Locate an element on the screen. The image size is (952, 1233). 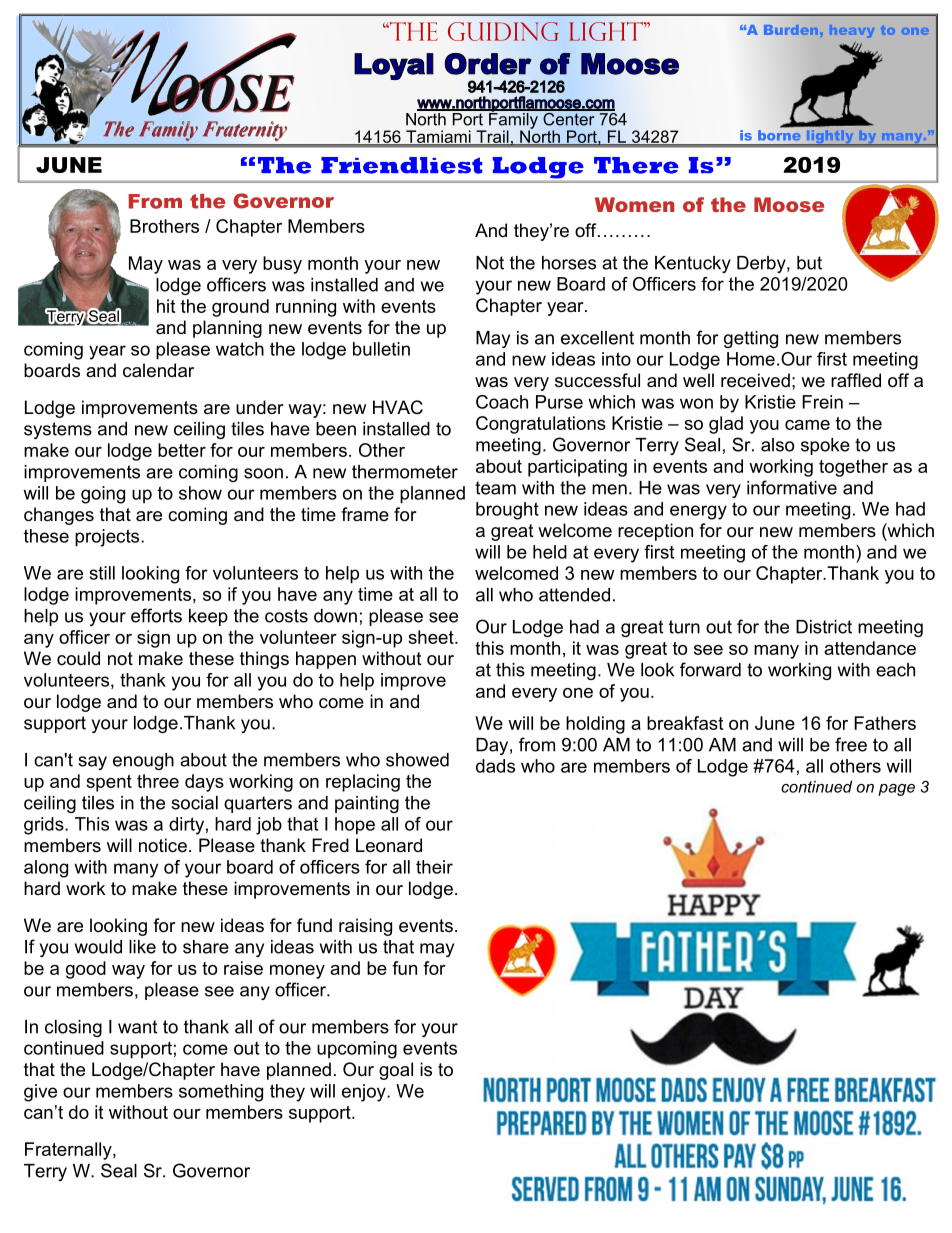
Loyal is located at coordinates (394, 66).
